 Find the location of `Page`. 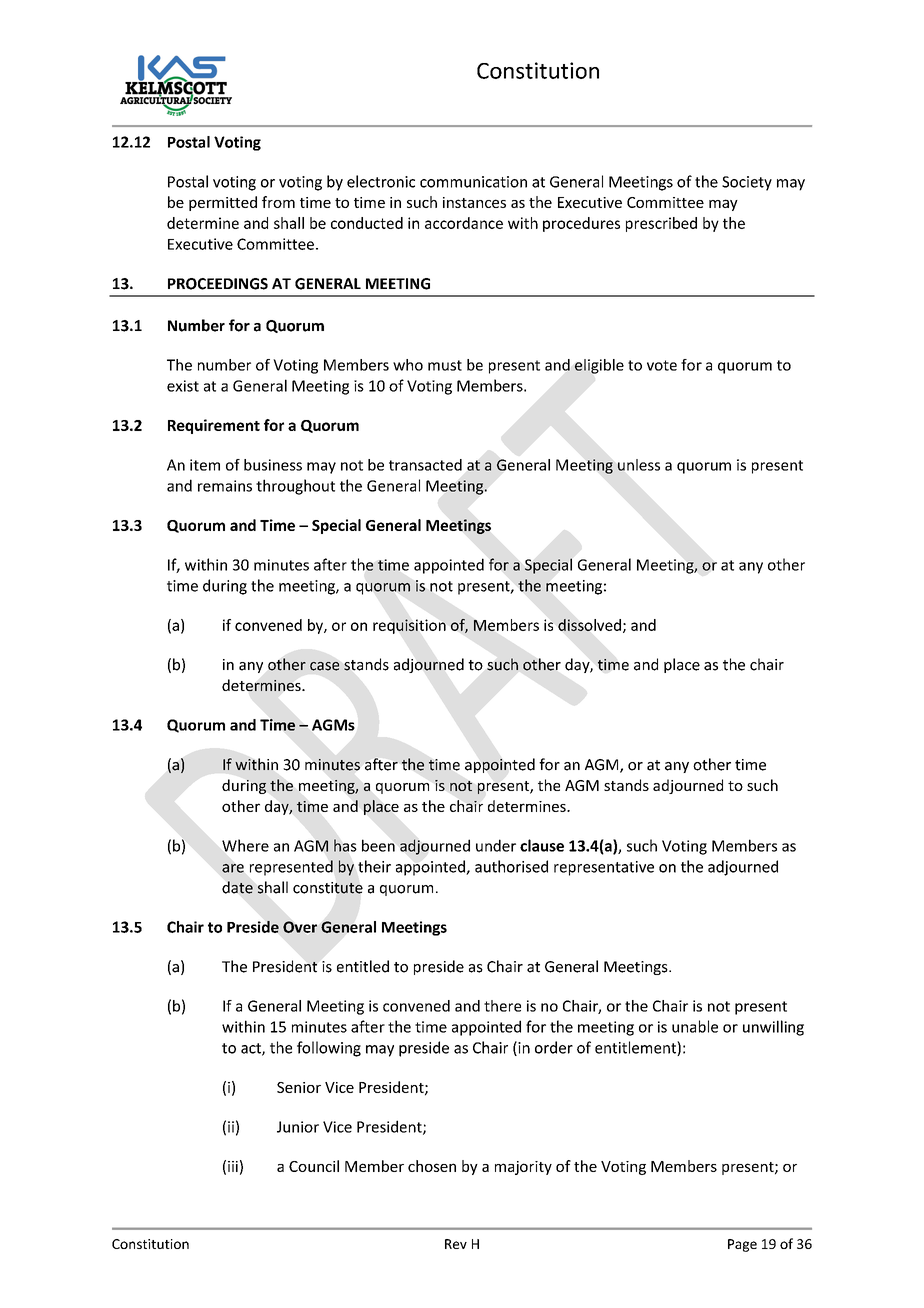

Page is located at coordinates (742, 1245).
